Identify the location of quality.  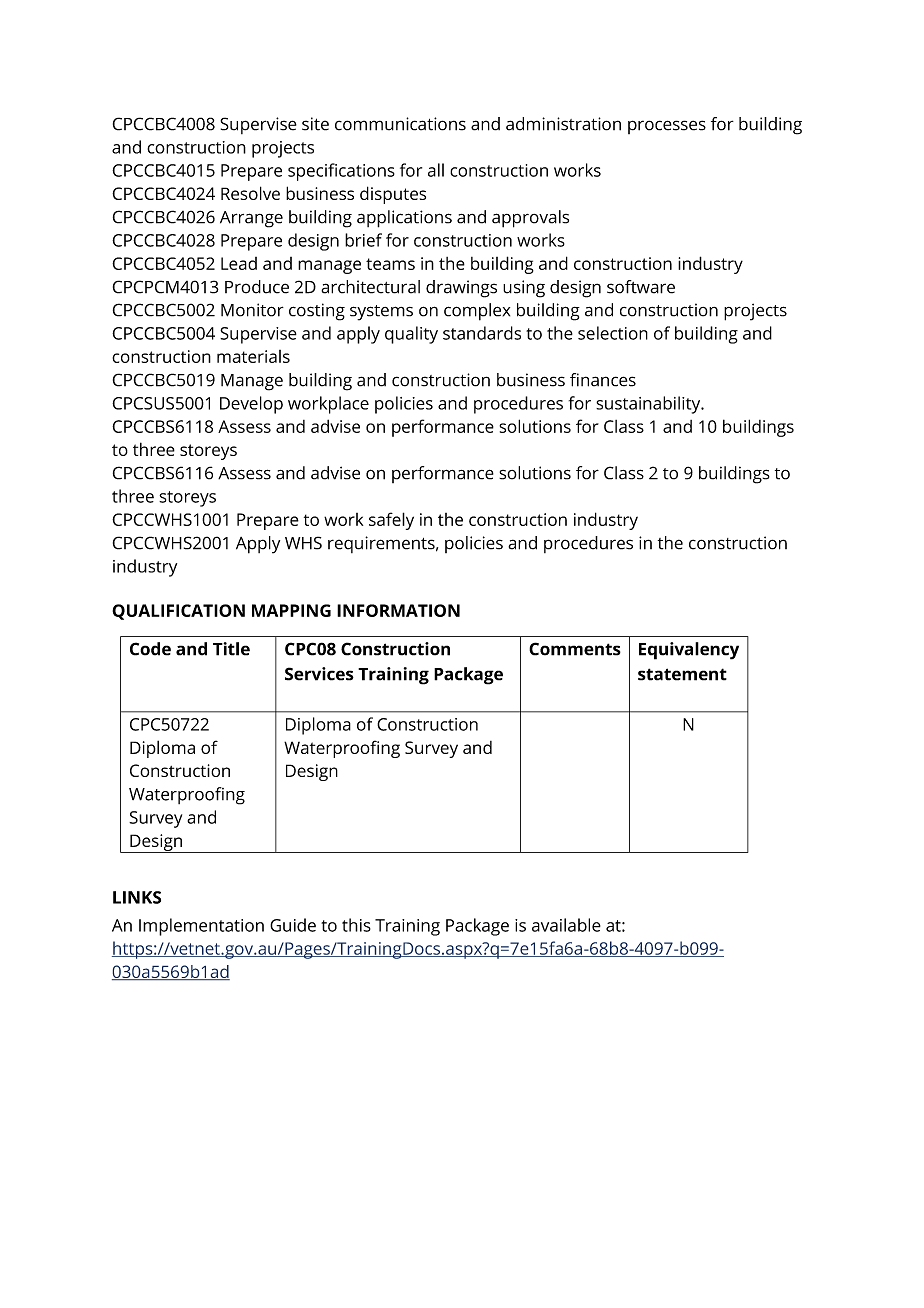
(411, 335).
